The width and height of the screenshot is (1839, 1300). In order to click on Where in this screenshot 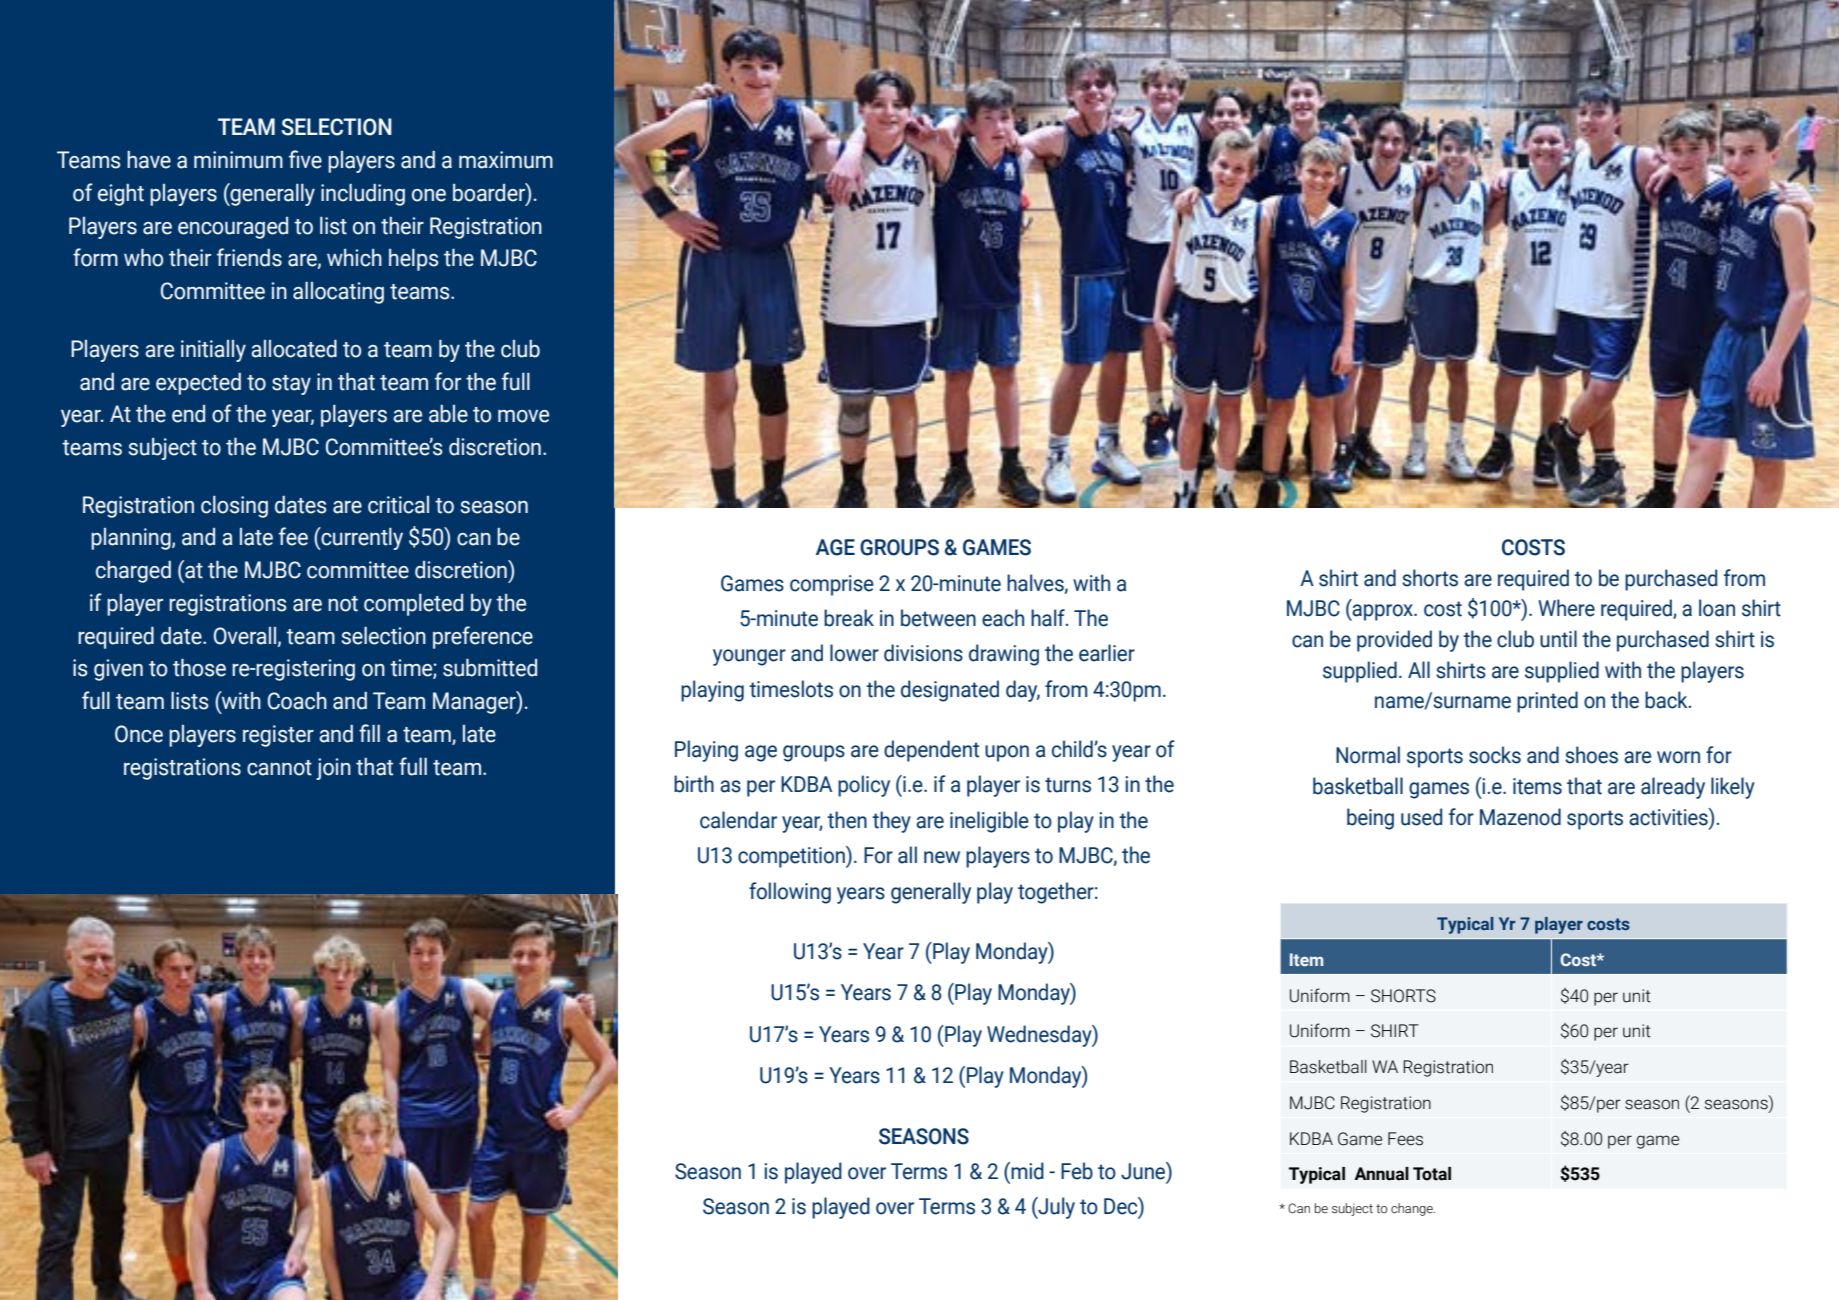, I will do `click(1566, 608)`.
